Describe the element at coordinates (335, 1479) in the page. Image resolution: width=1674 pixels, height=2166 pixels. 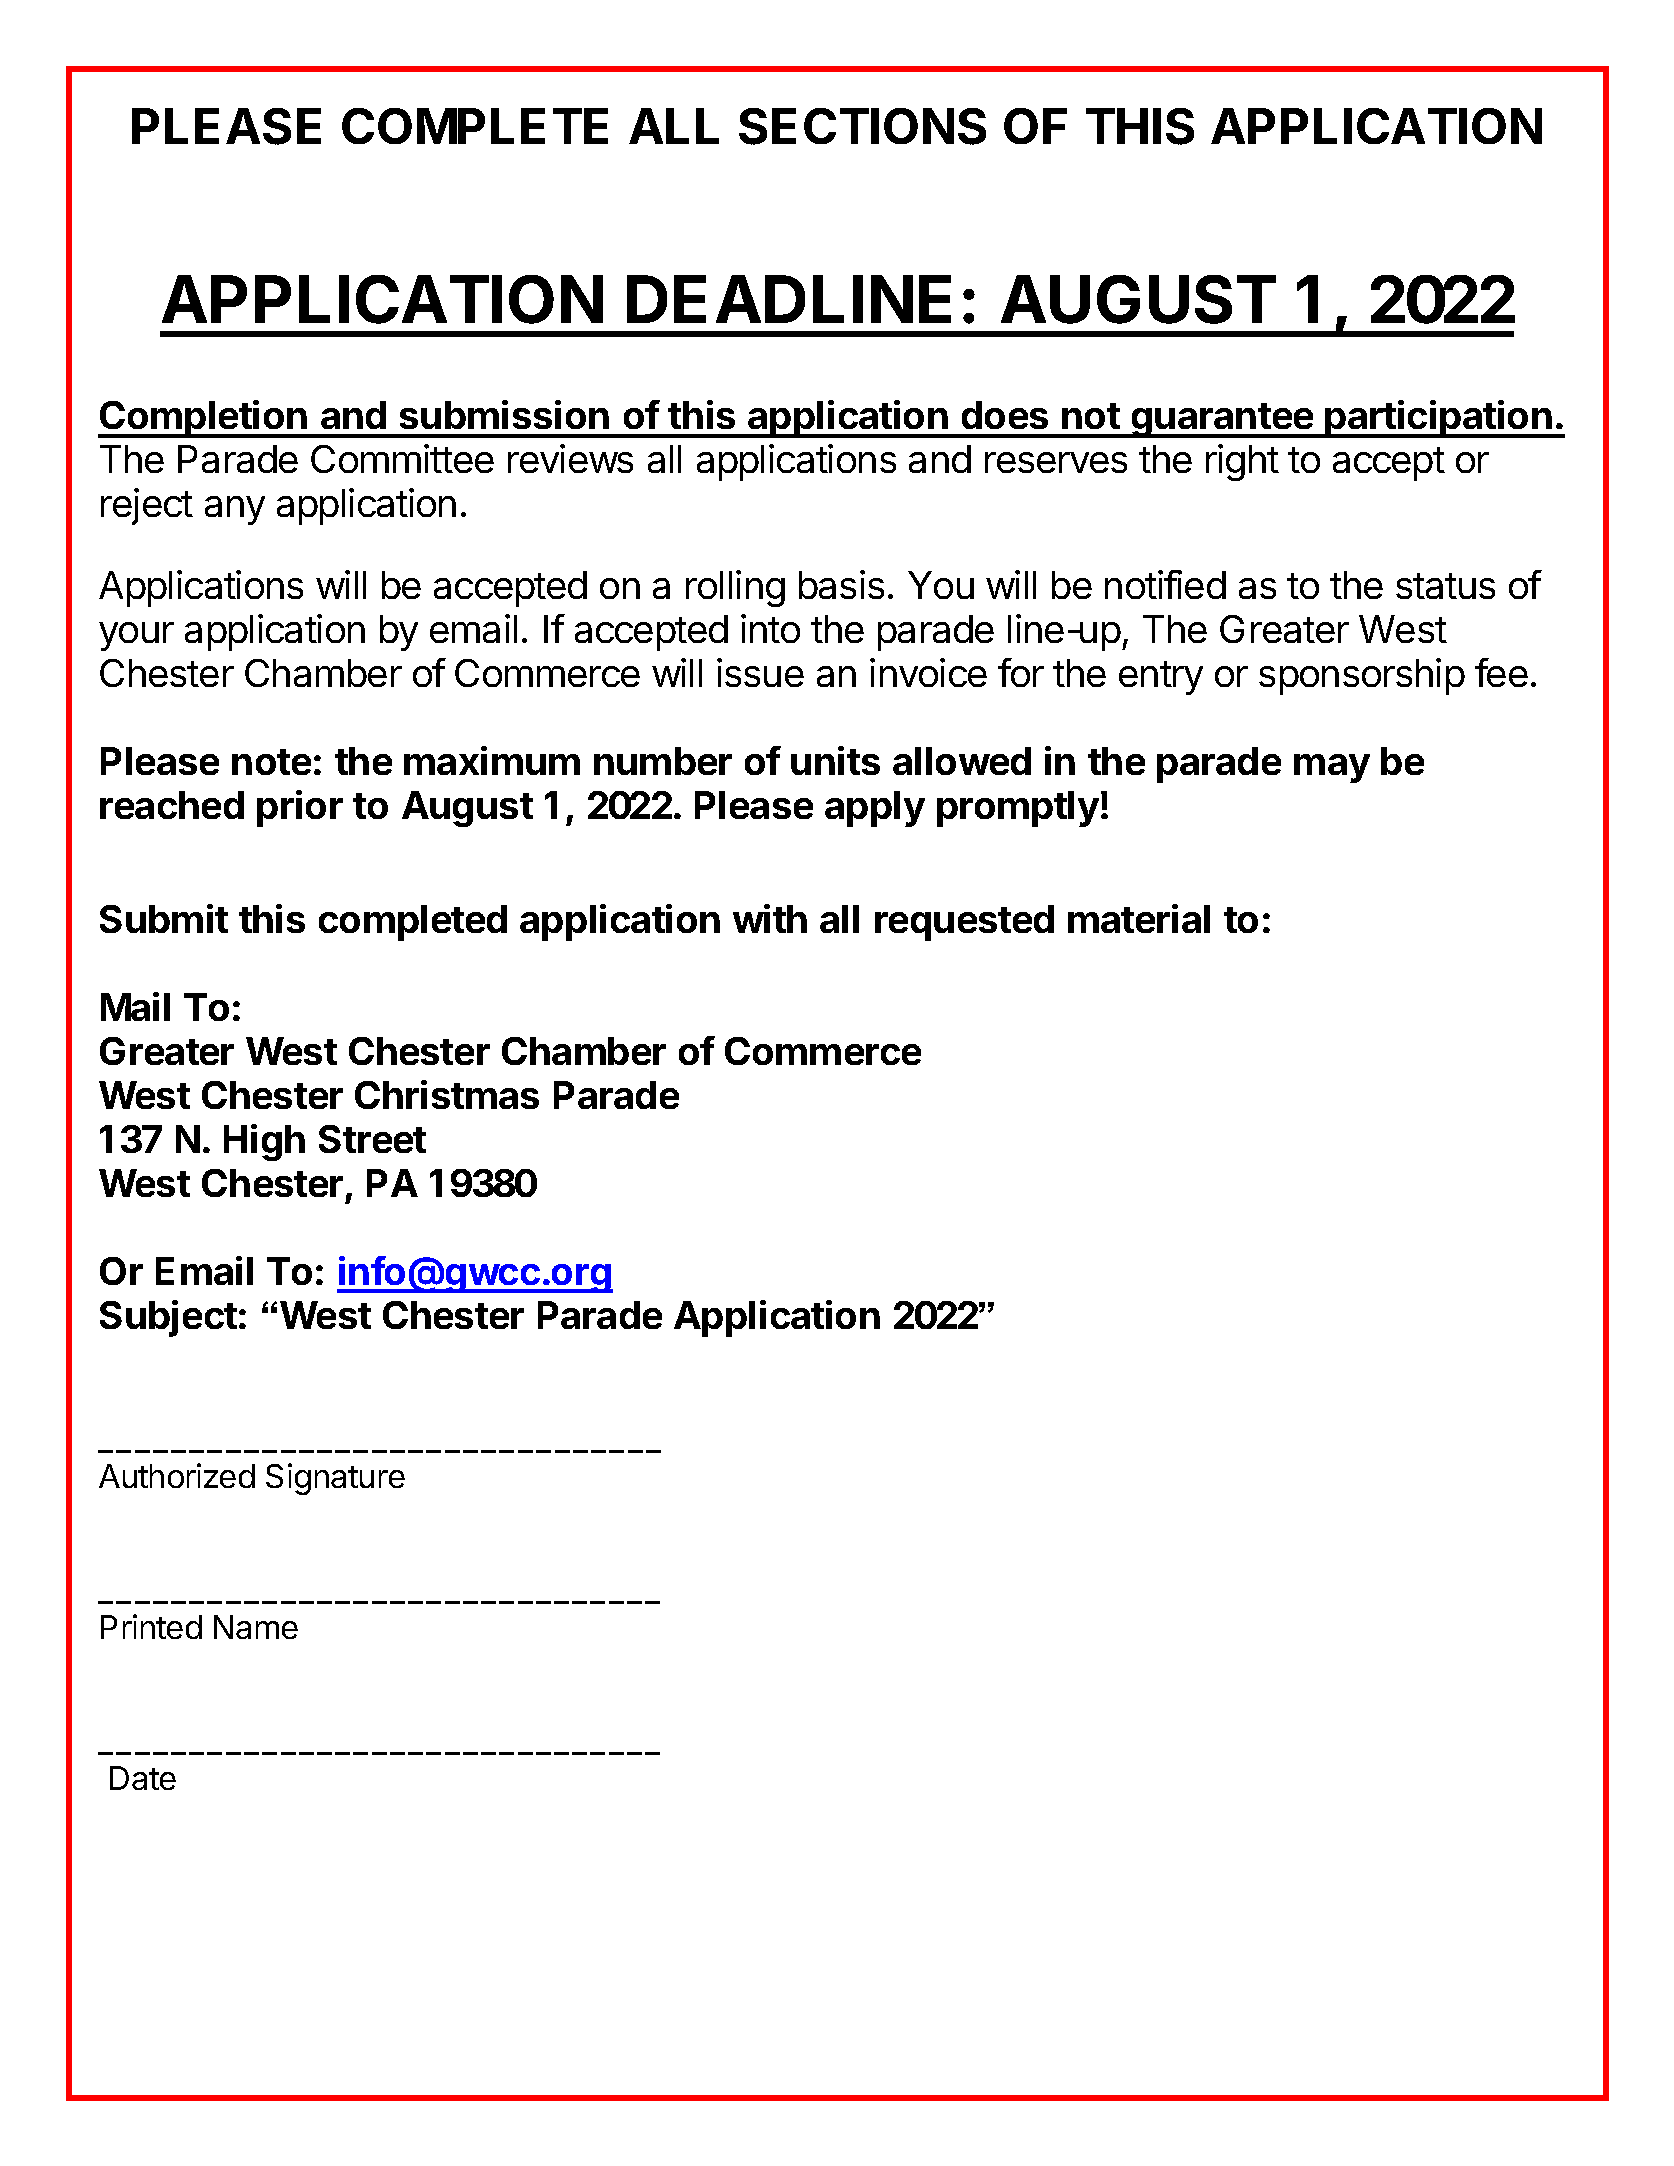
I see `Signature` at that location.
